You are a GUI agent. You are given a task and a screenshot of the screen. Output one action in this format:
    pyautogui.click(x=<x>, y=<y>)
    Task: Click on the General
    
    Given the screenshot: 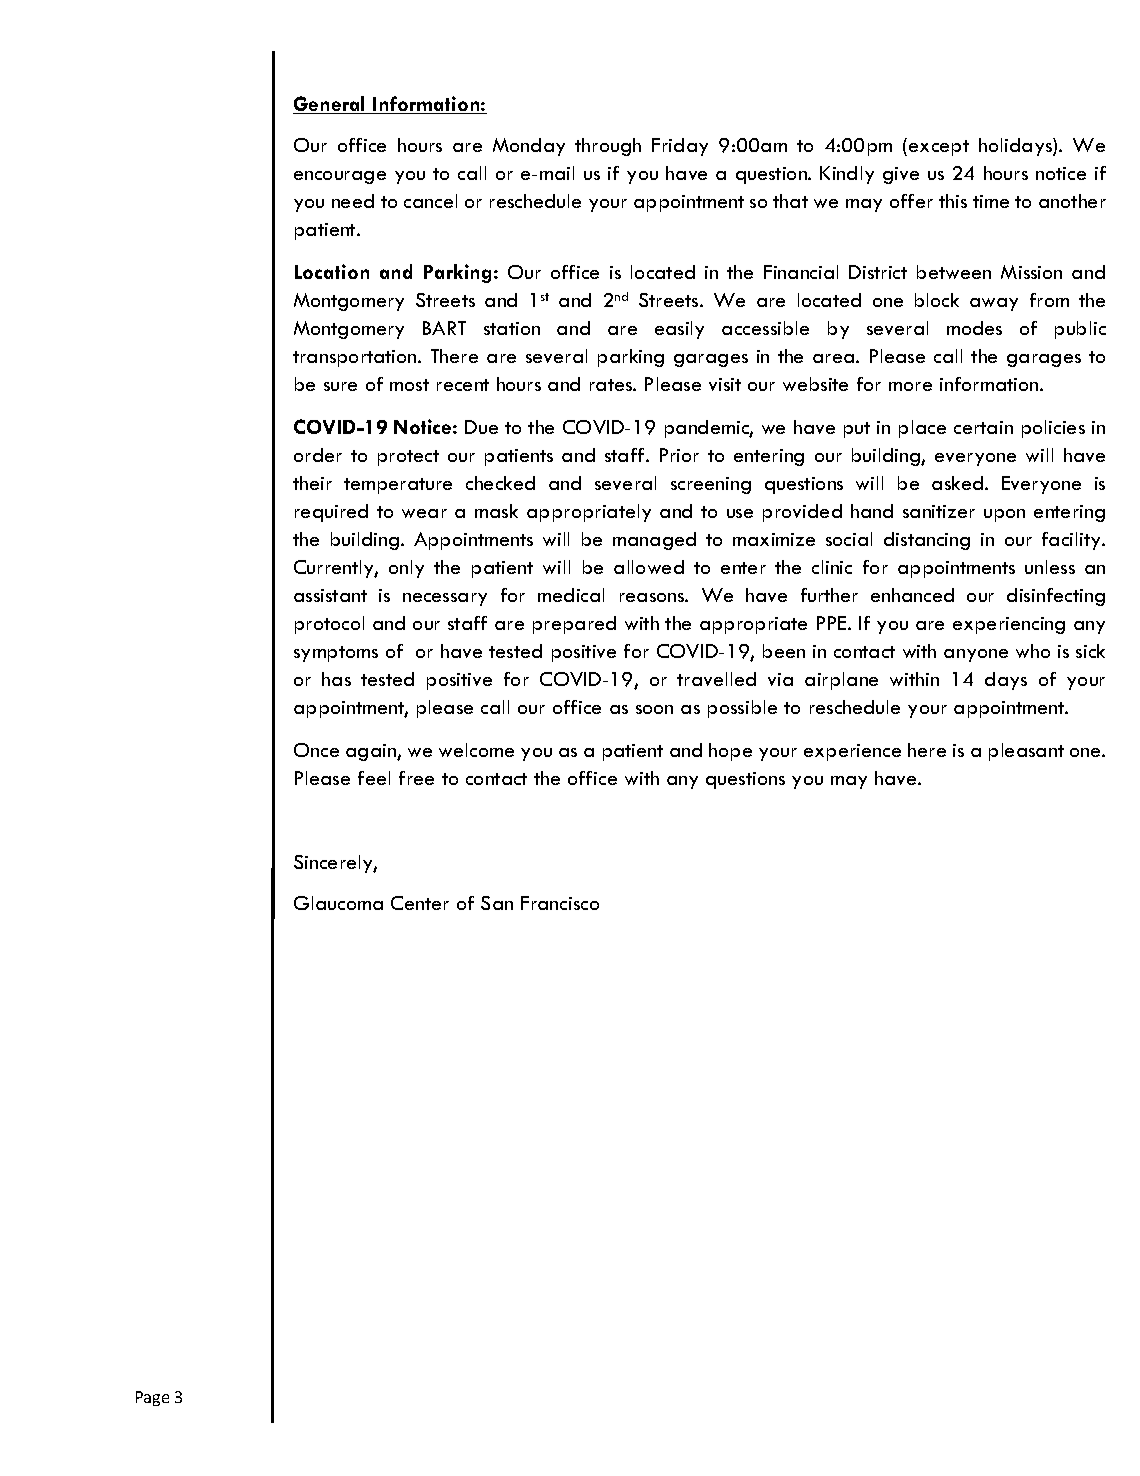 What is the action you would take?
    pyautogui.click(x=330, y=105)
